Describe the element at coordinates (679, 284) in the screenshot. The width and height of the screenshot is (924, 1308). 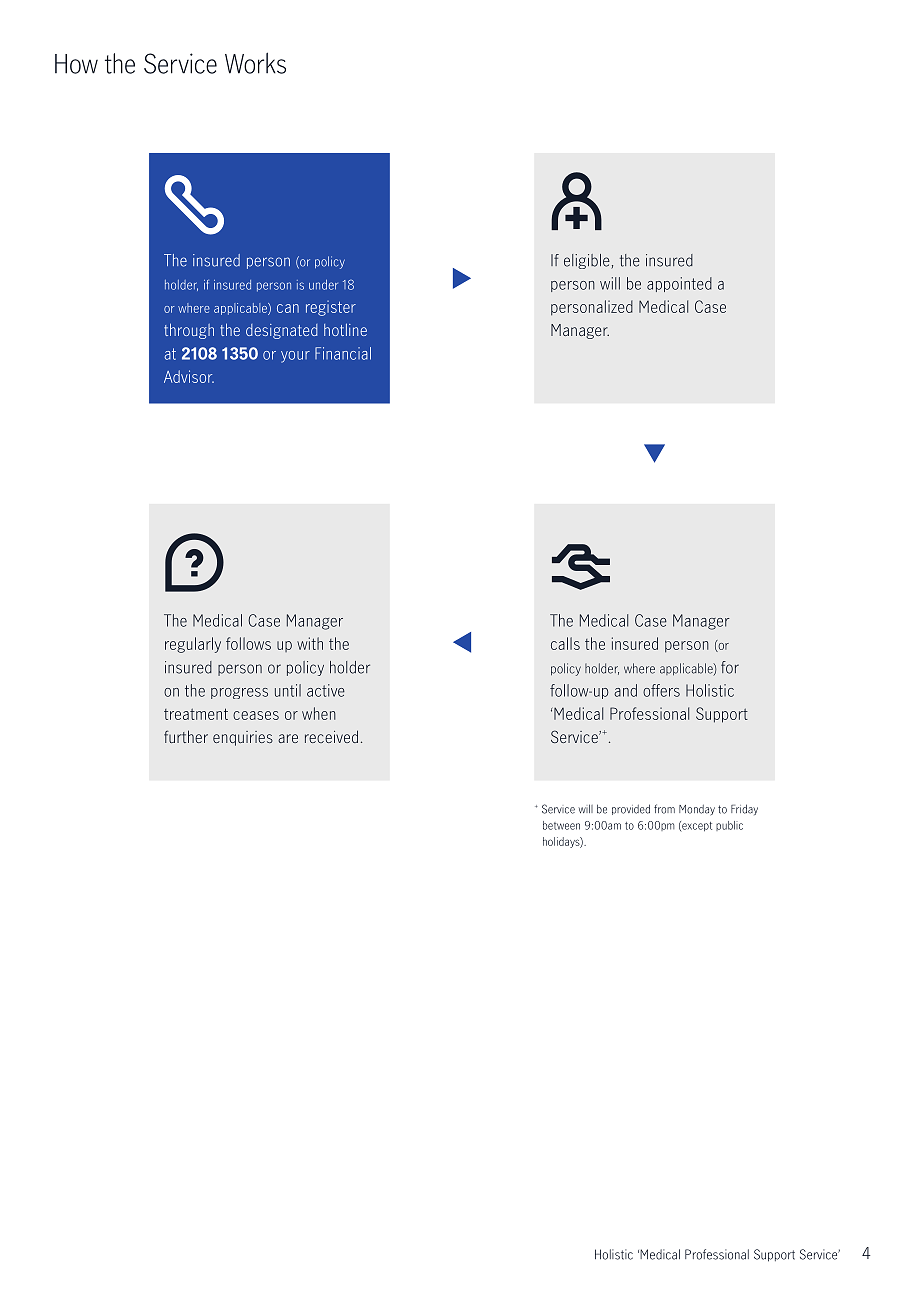
I see `appointed` at that location.
